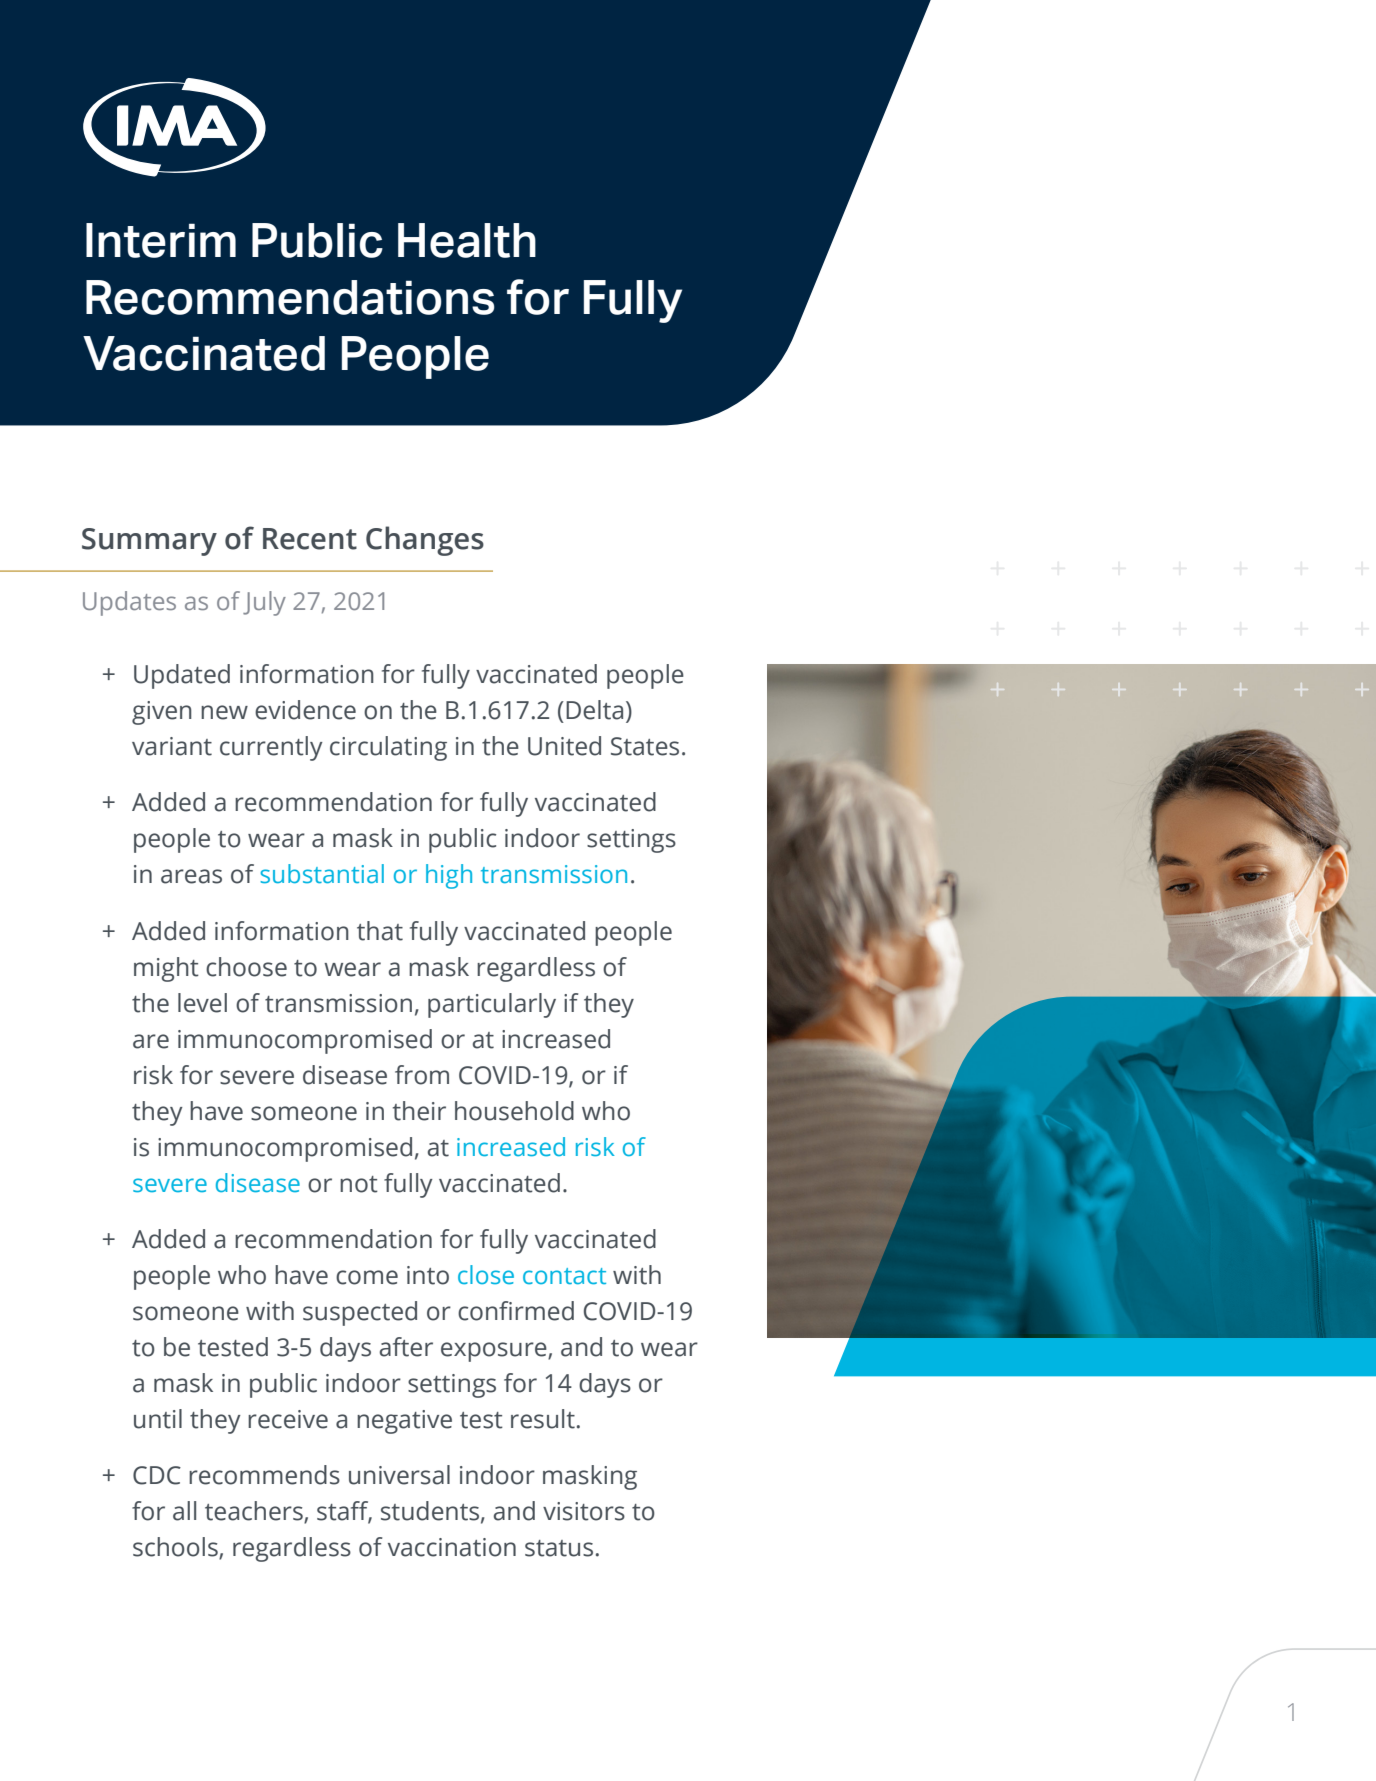 The height and width of the image is (1781, 1376). What do you see at coordinates (202, 1003) in the image?
I see `level` at bounding box center [202, 1003].
